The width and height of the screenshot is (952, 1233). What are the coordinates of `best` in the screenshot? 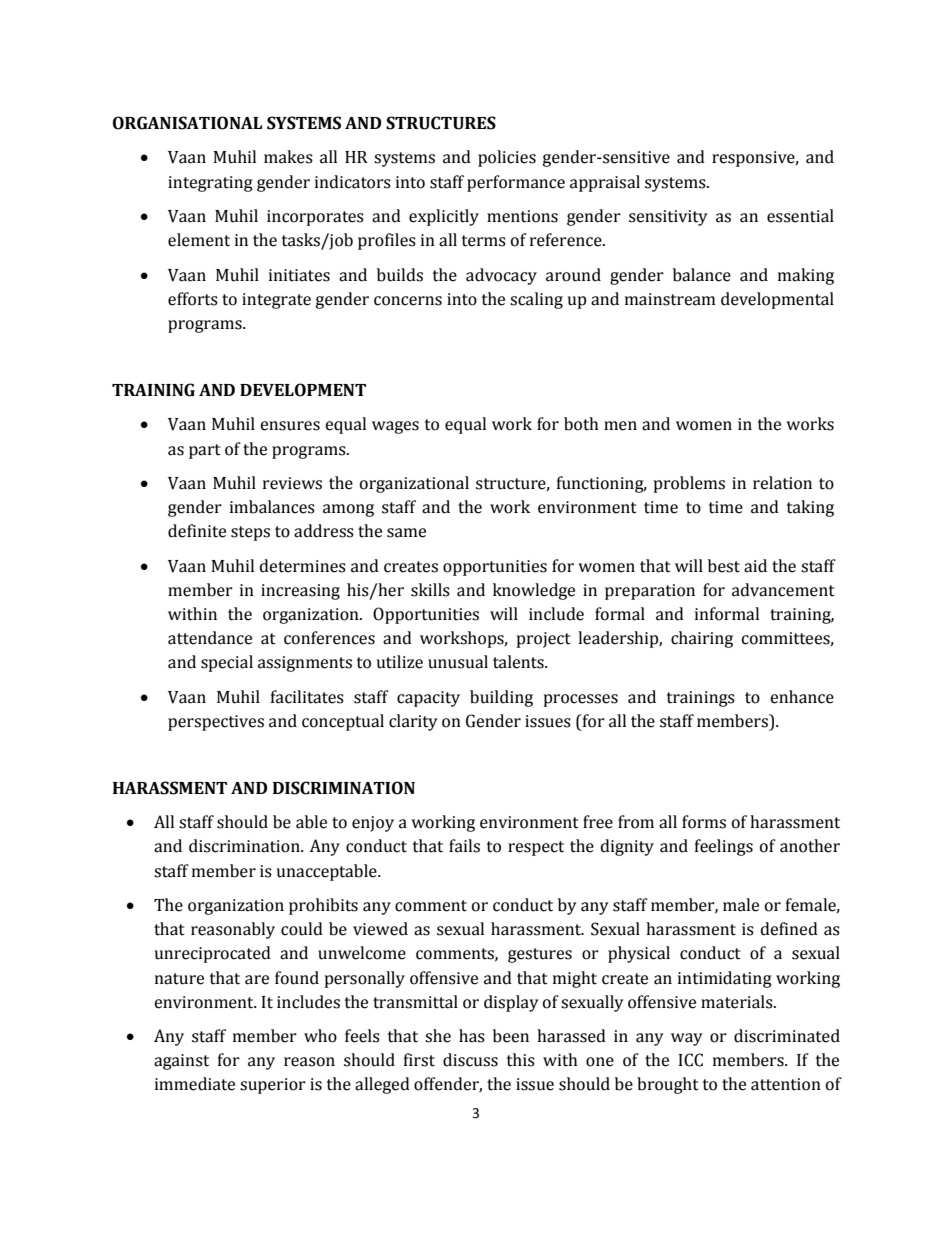 It's located at (724, 566).
